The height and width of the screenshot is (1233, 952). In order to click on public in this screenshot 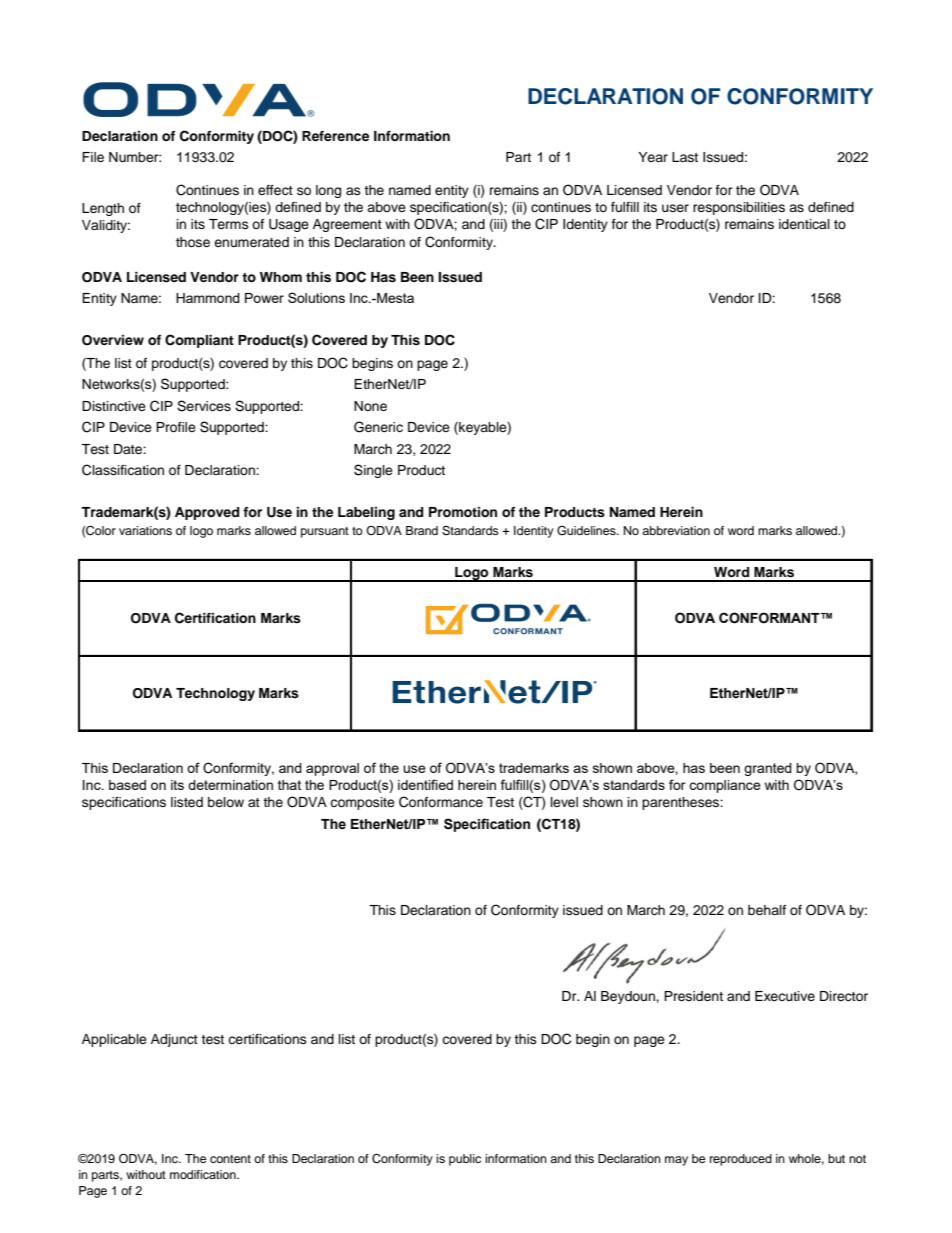, I will do `click(465, 1160)`.
